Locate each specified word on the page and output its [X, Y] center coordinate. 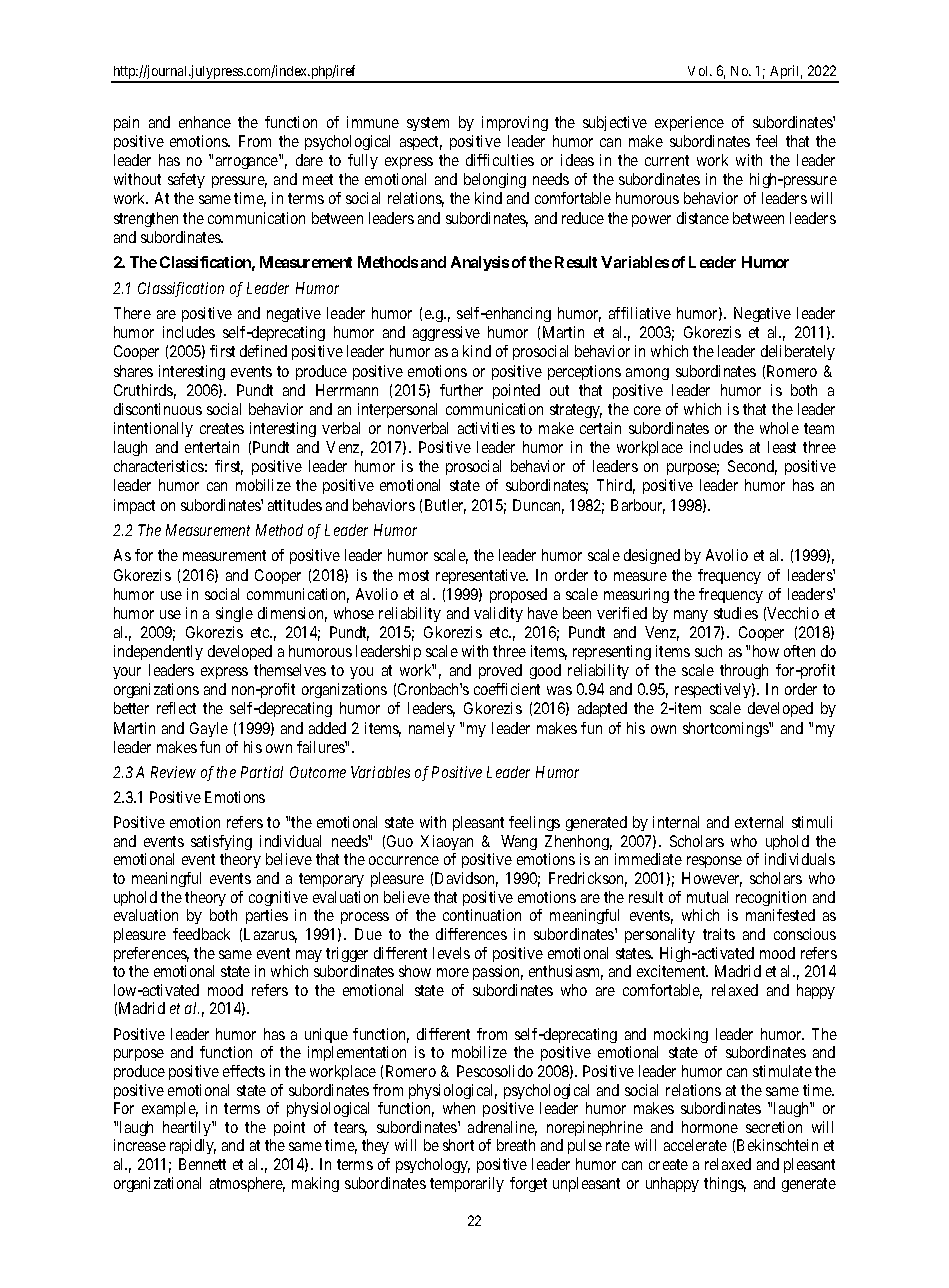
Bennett [202, 1164]
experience [689, 123]
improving [515, 123]
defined [263, 351]
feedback [201, 934]
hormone [710, 1127]
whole [779, 428]
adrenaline [502, 1128]
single [234, 614]
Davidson [466, 879]
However [712, 879]
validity [498, 614]
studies [736, 613]
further [461, 390]
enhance [205, 122]
